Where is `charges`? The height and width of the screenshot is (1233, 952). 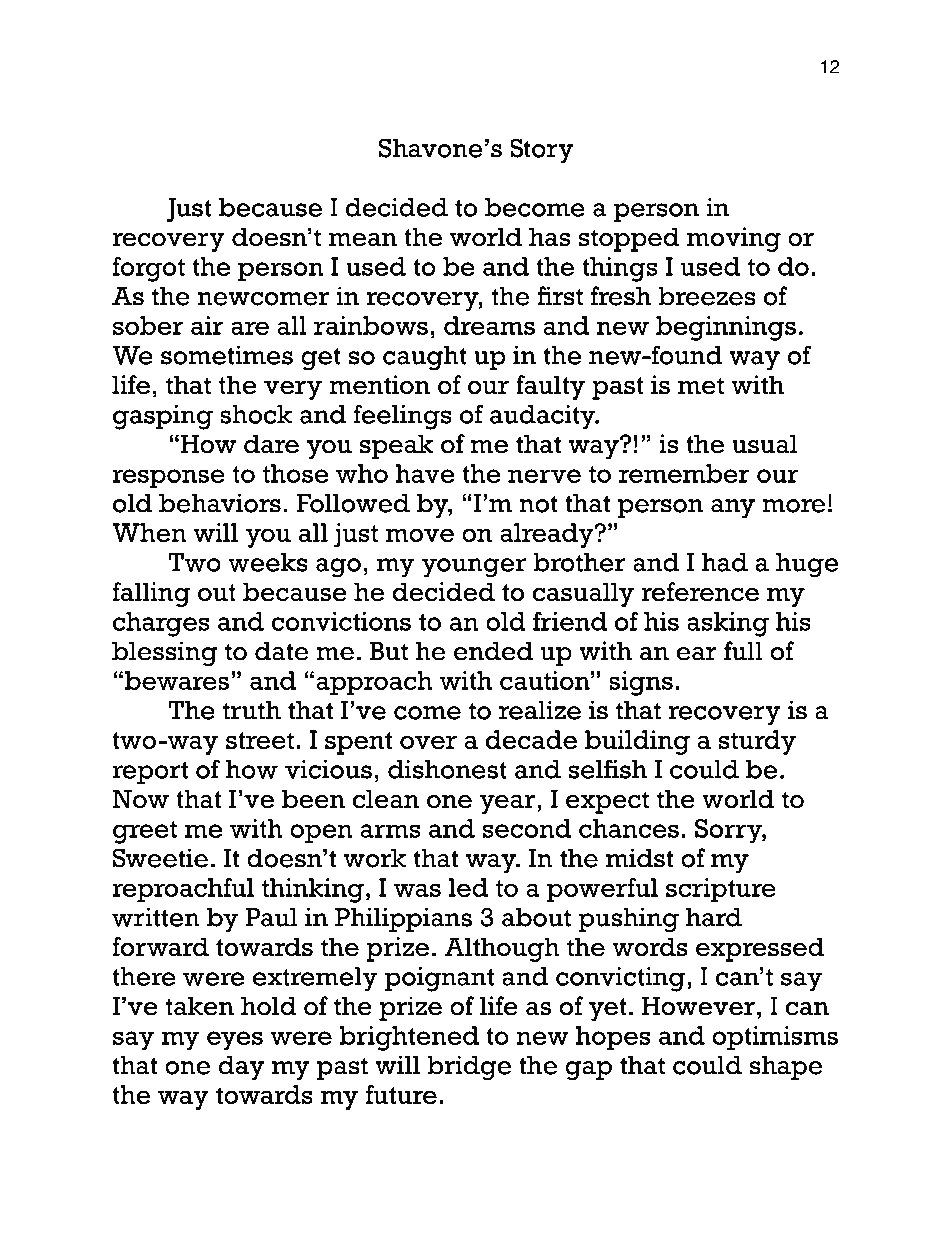
charges is located at coordinates (161, 624).
